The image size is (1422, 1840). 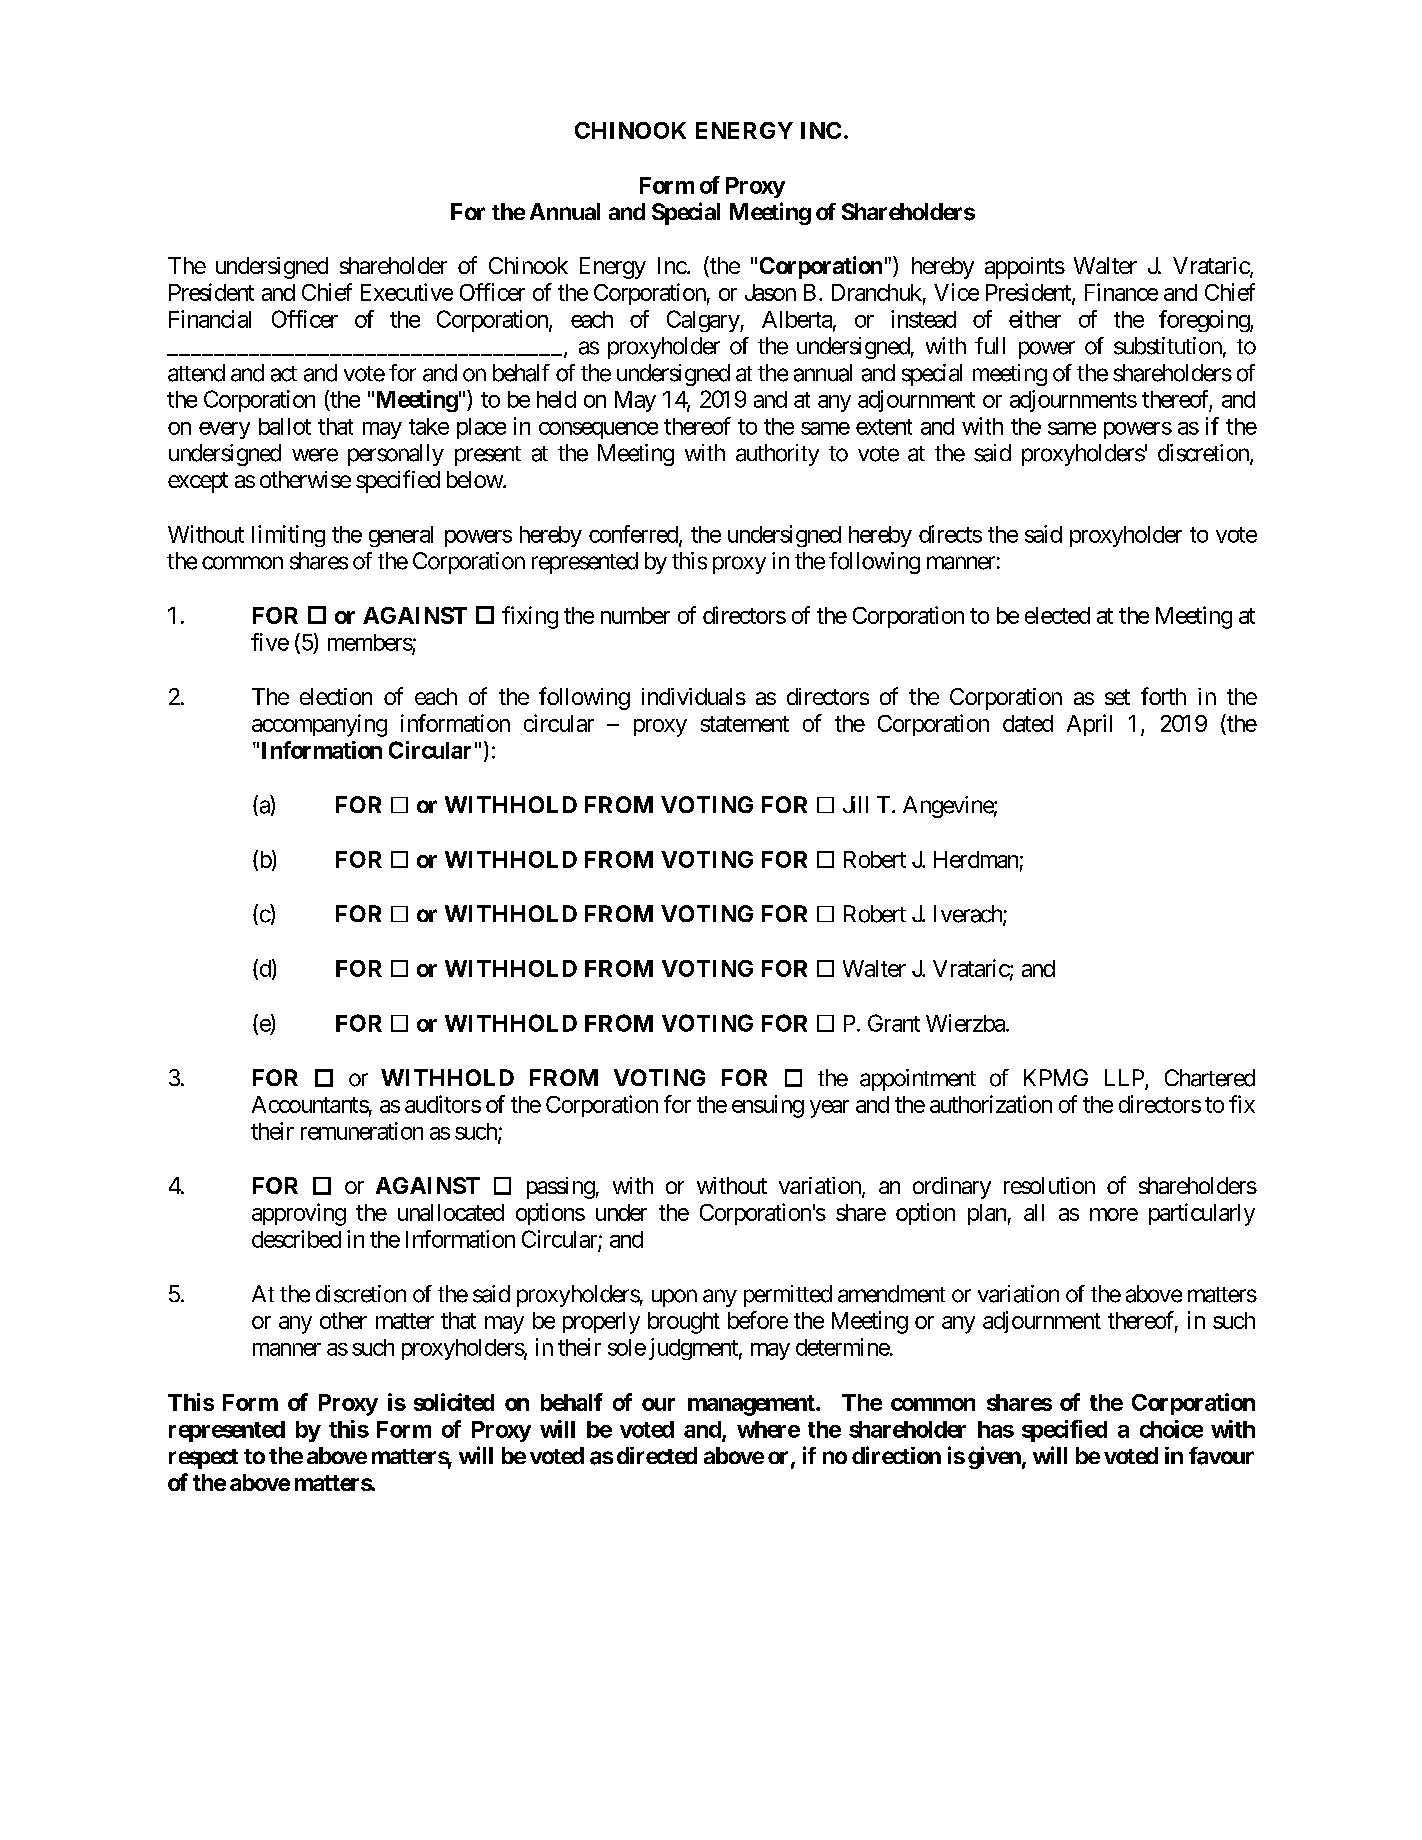 What do you see at coordinates (1221, 1456) in the page?
I see `favour` at bounding box center [1221, 1456].
